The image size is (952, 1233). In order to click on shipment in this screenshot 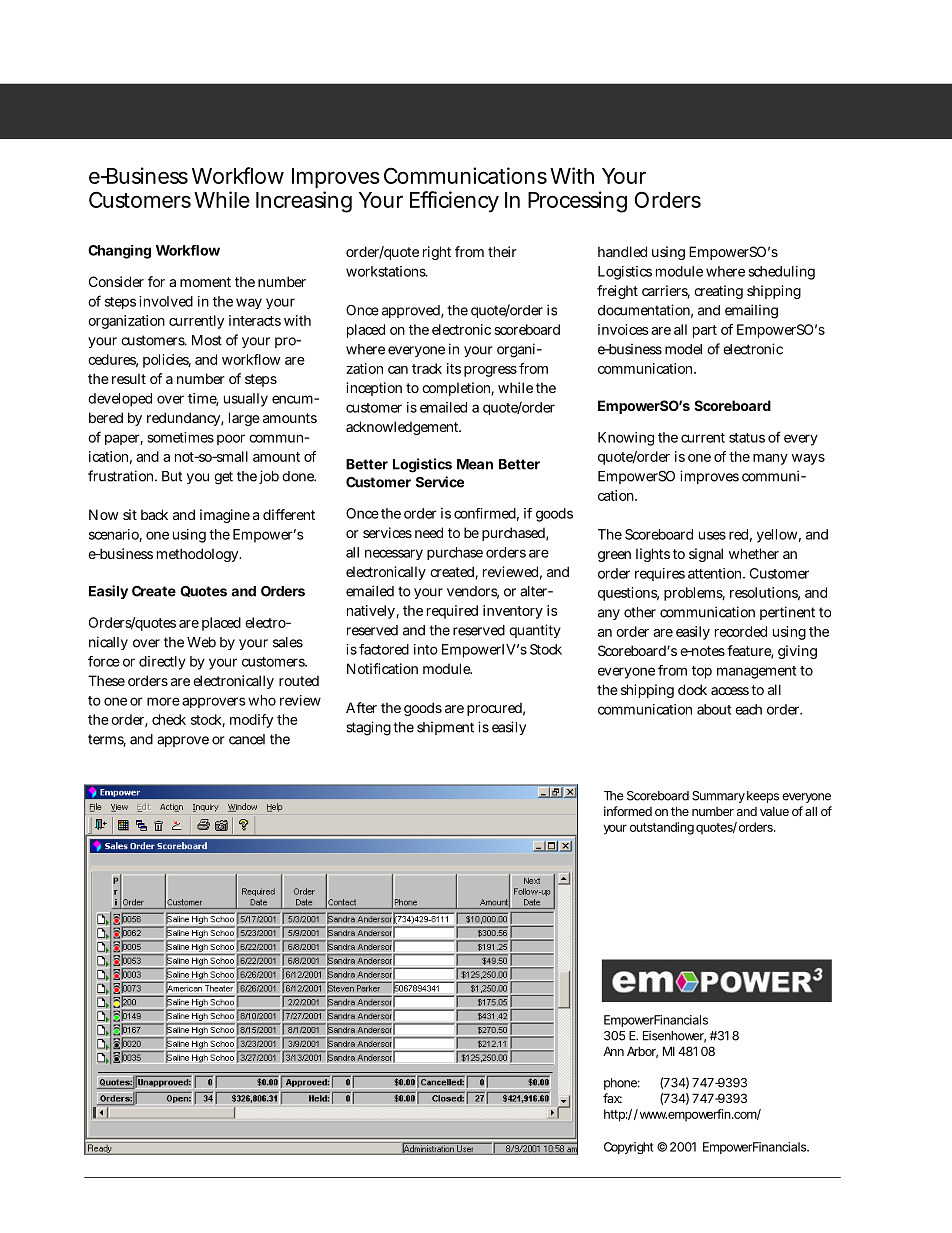, I will do `click(445, 728)`.
